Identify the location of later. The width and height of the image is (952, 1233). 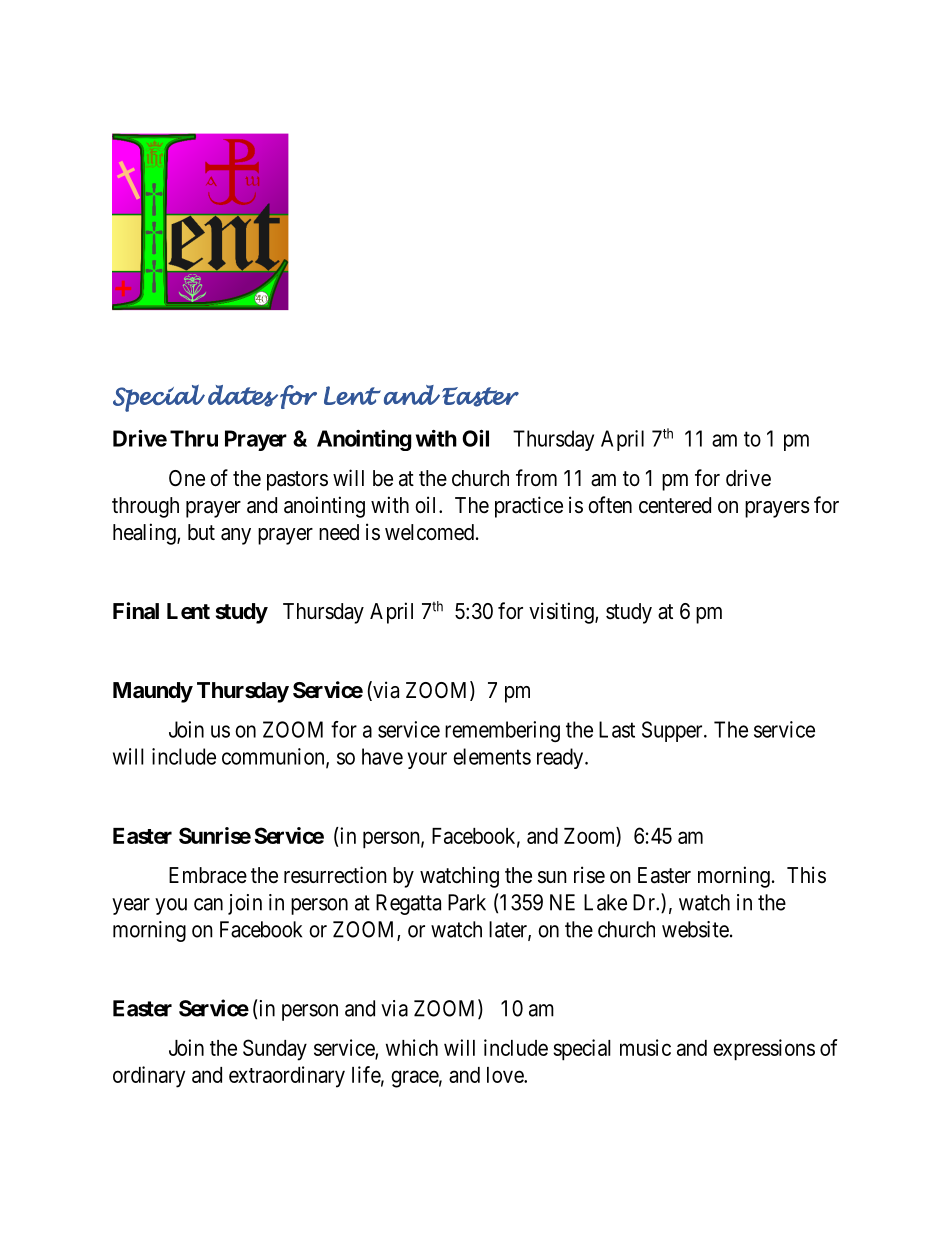
(509, 930).
